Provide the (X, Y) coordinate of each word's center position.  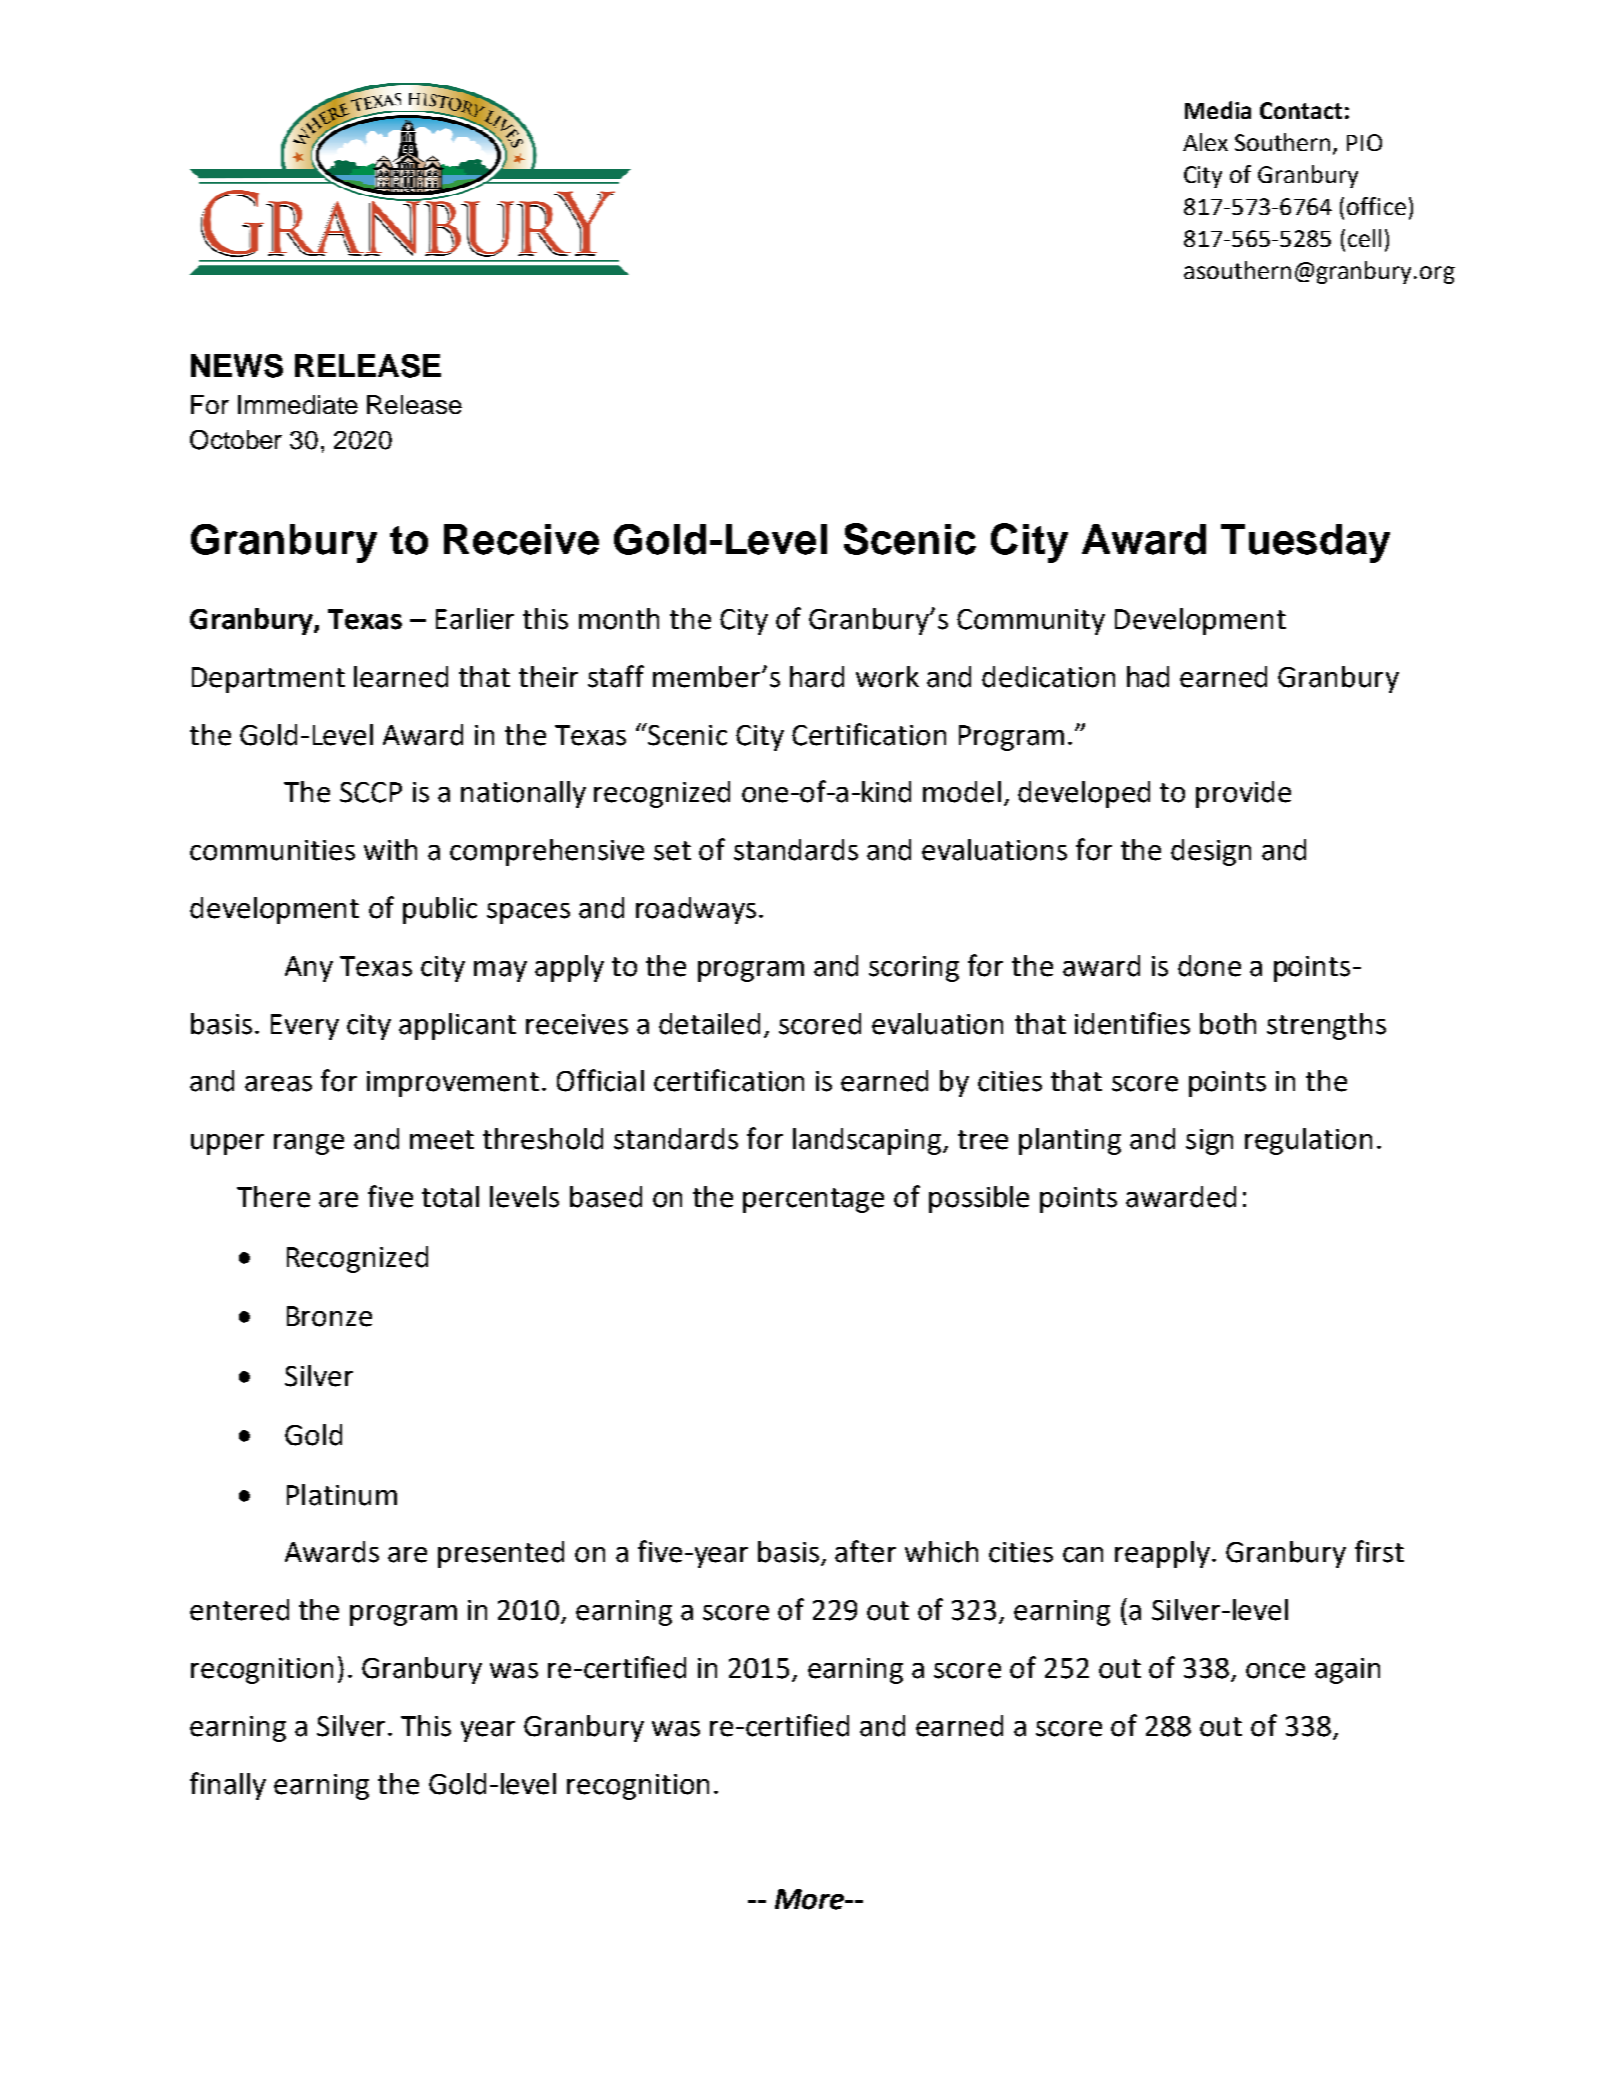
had (1148, 677)
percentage (813, 1200)
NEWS (237, 366)
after (865, 1551)
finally (228, 1786)
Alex (1205, 142)
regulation (1308, 1141)
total (450, 1197)
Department (268, 680)
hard (817, 677)
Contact (1301, 110)
